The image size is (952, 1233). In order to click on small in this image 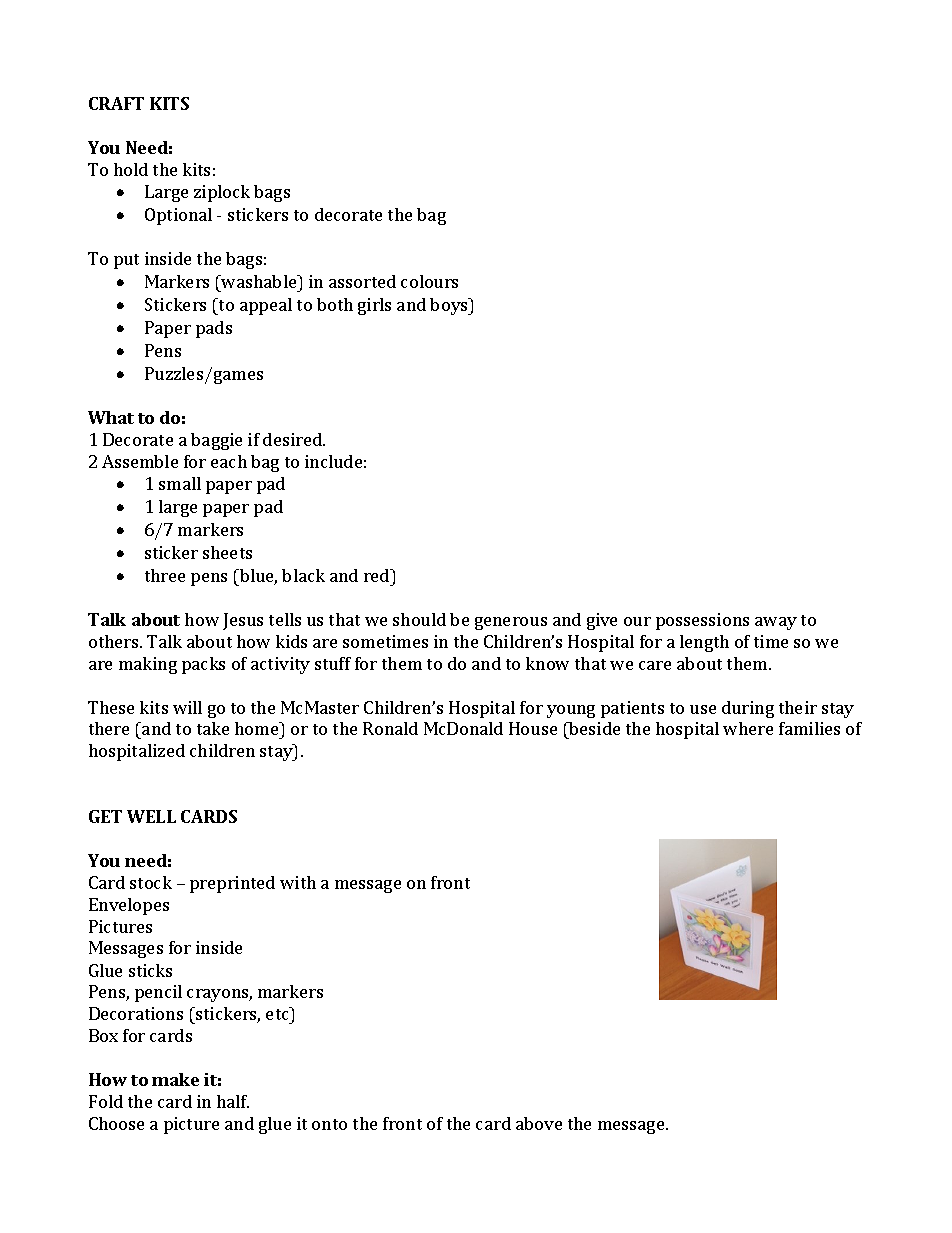, I will do `click(180, 483)`.
